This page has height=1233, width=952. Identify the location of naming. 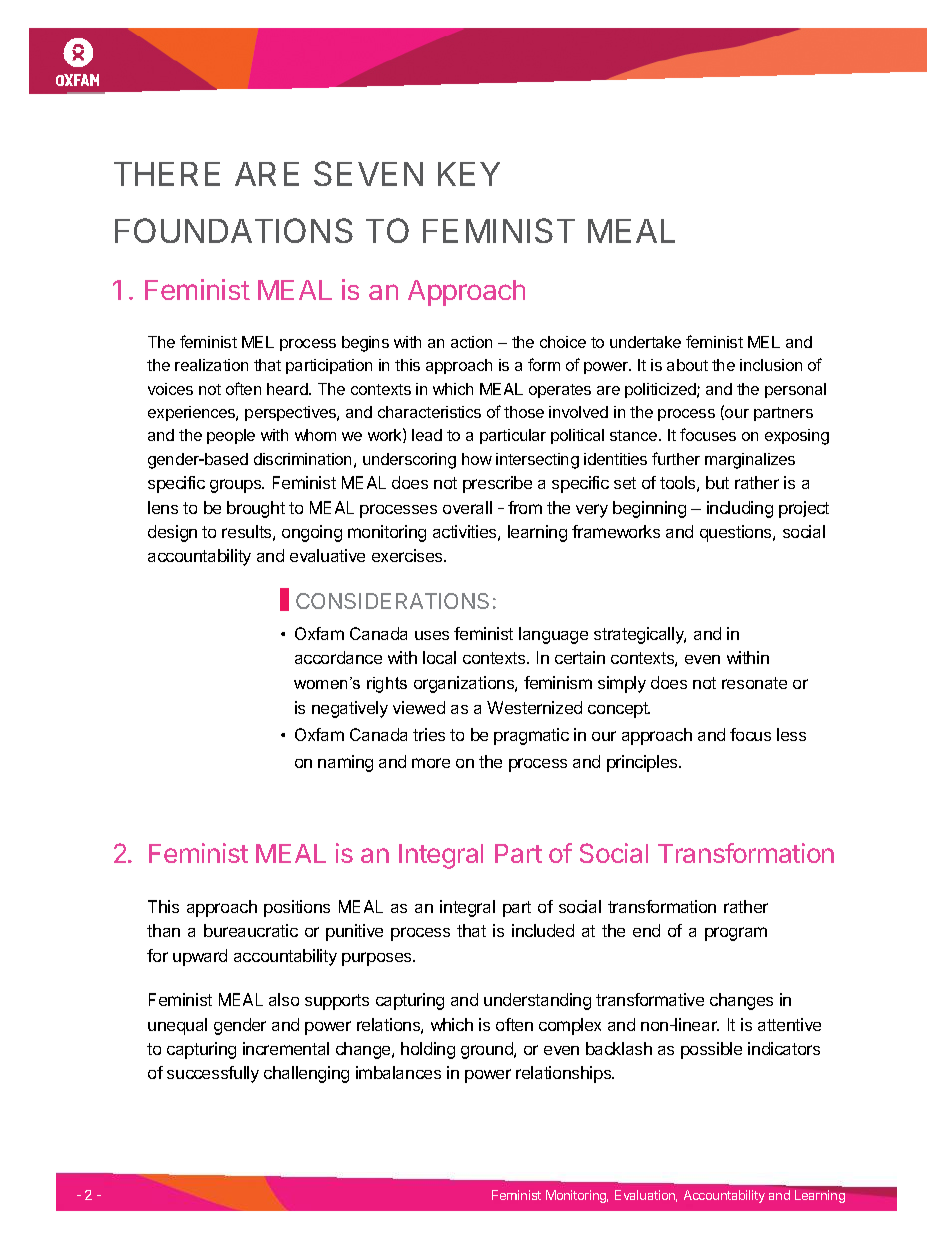
(345, 763).
